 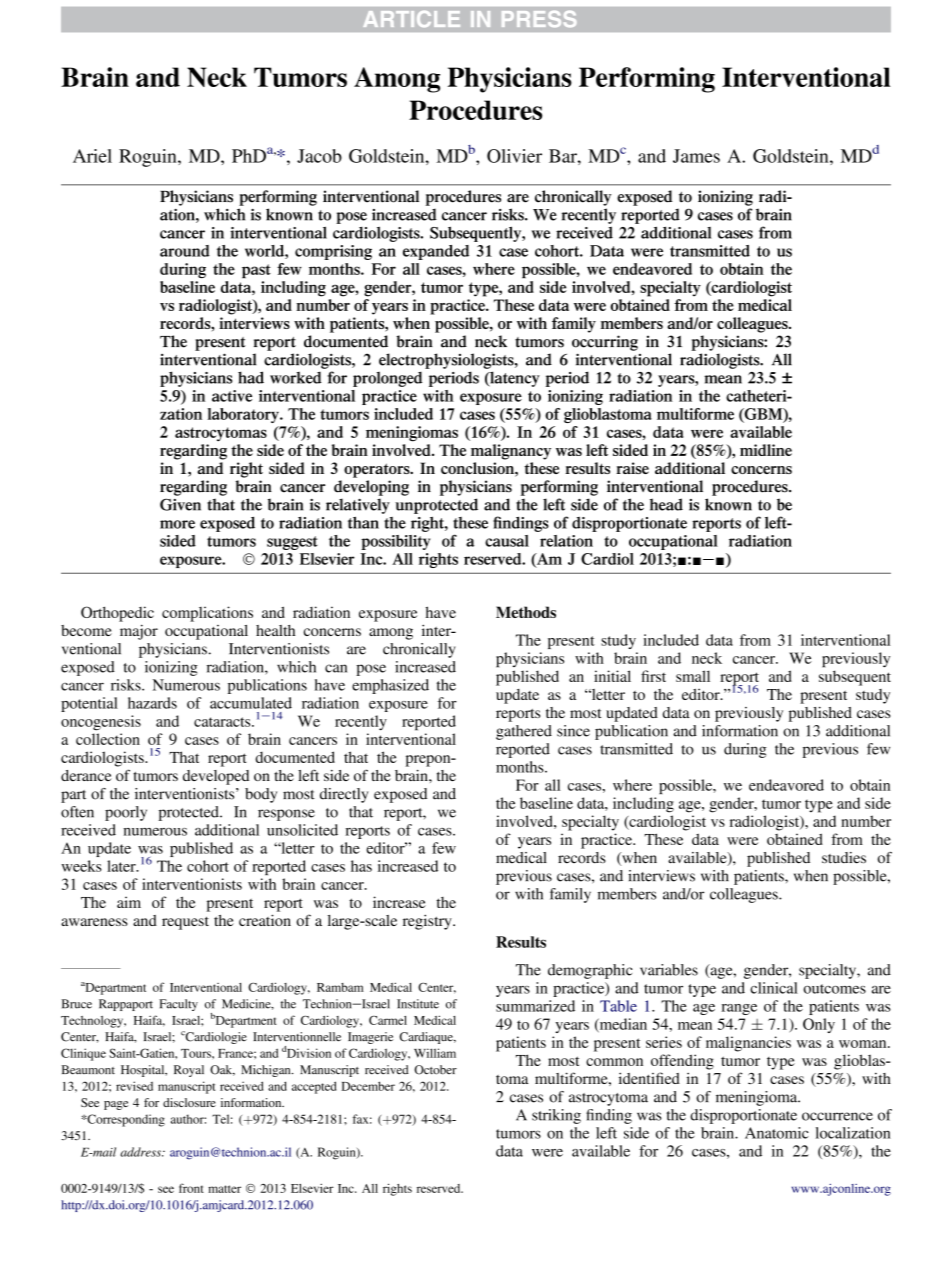 What do you see at coordinates (696, 156) in the screenshot?
I see `James` at bounding box center [696, 156].
